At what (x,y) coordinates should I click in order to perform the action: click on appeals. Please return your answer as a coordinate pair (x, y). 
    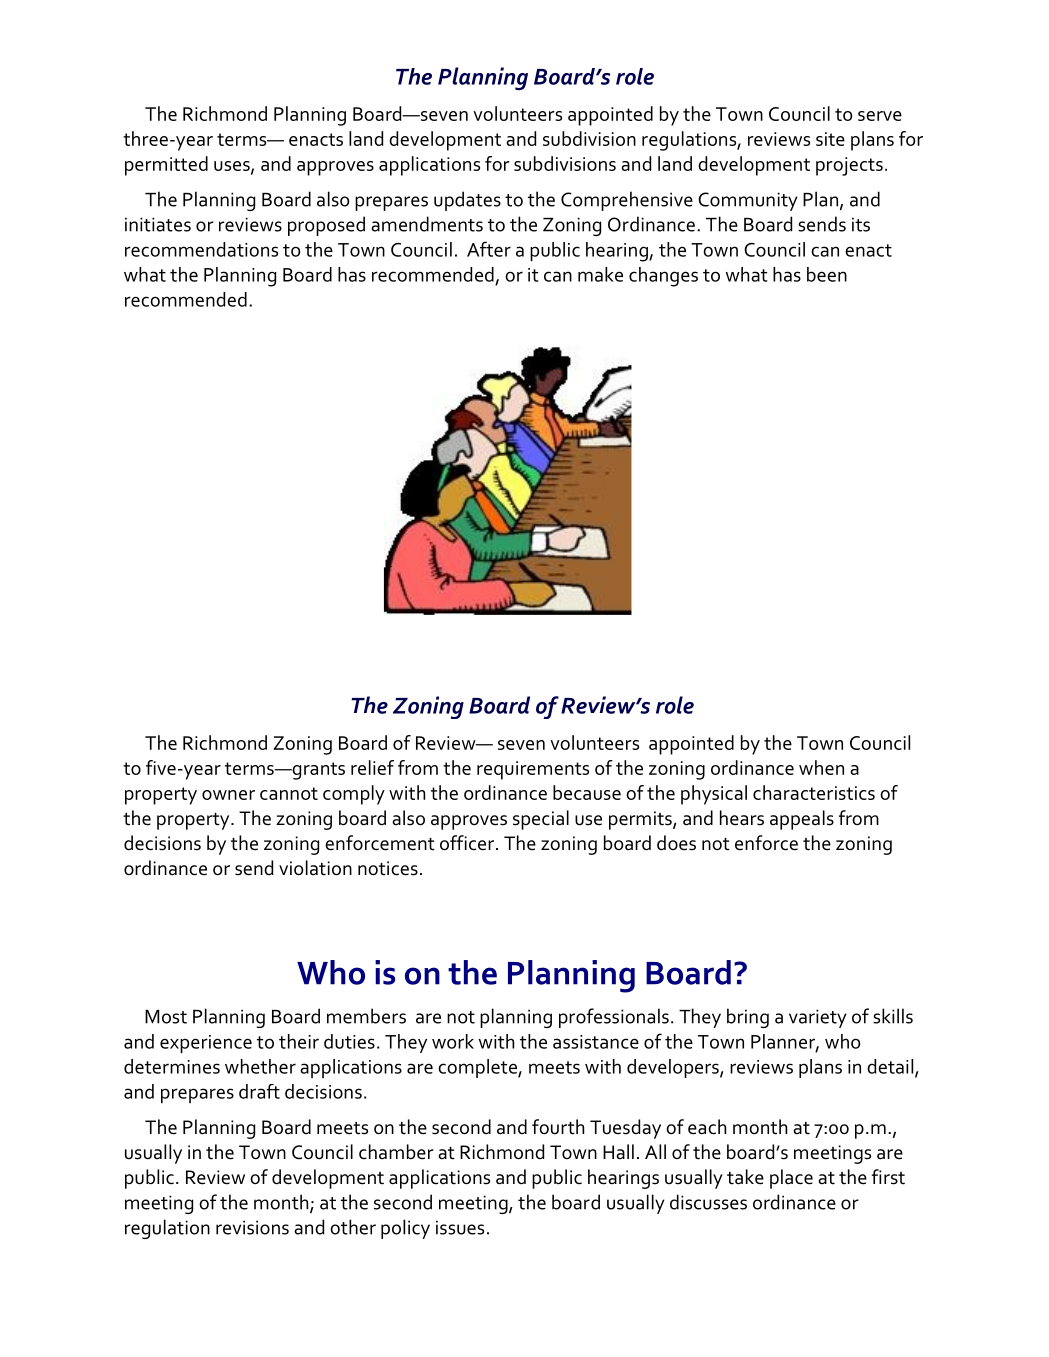
    Looking at the image, I should click on (802, 820).
